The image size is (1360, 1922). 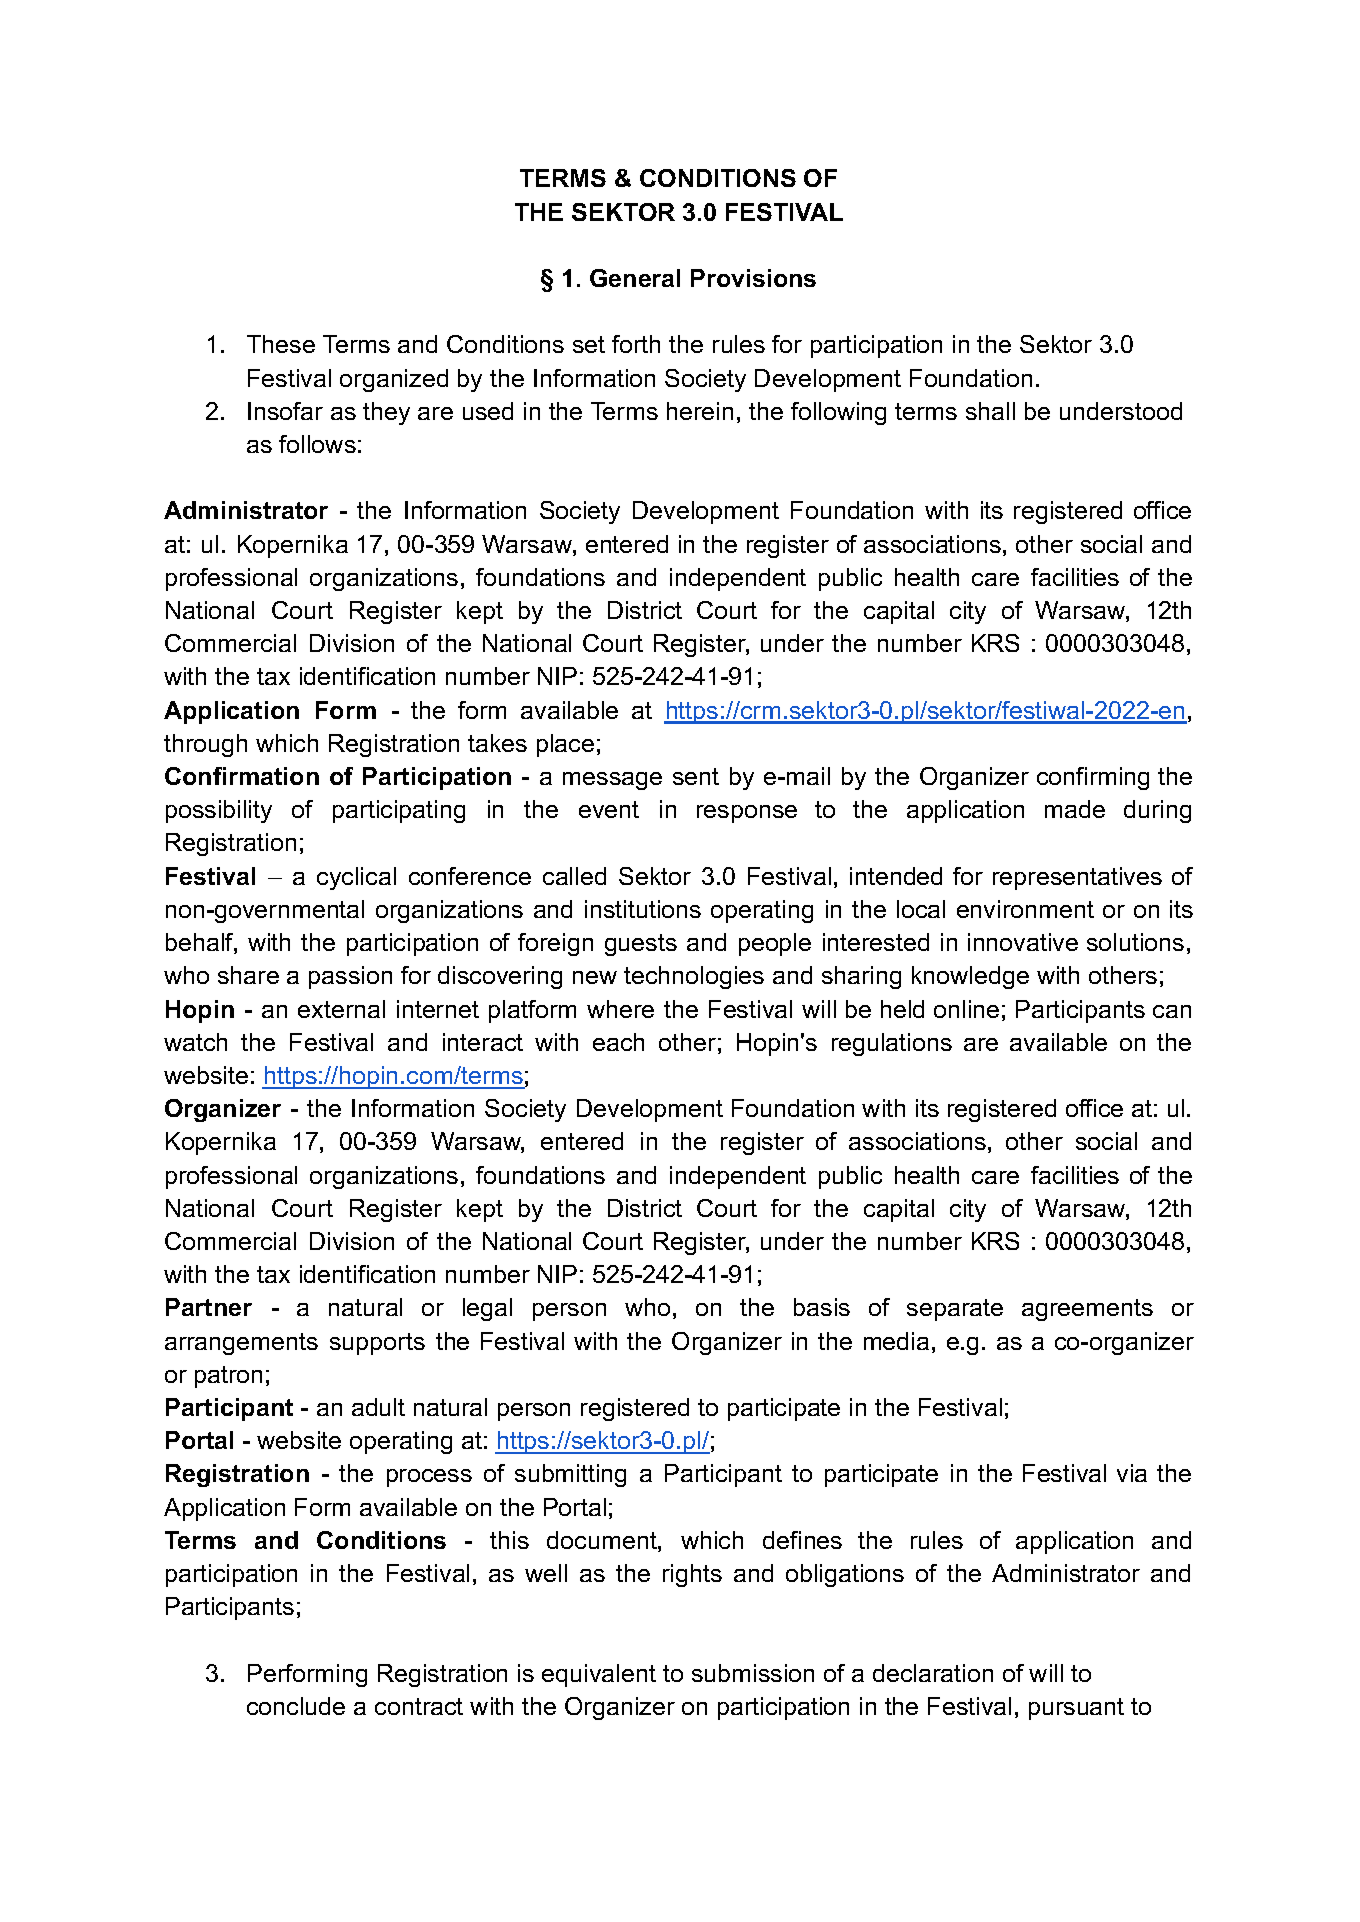 What do you see at coordinates (565, 745) in the screenshot?
I see `place` at bounding box center [565, 745].
